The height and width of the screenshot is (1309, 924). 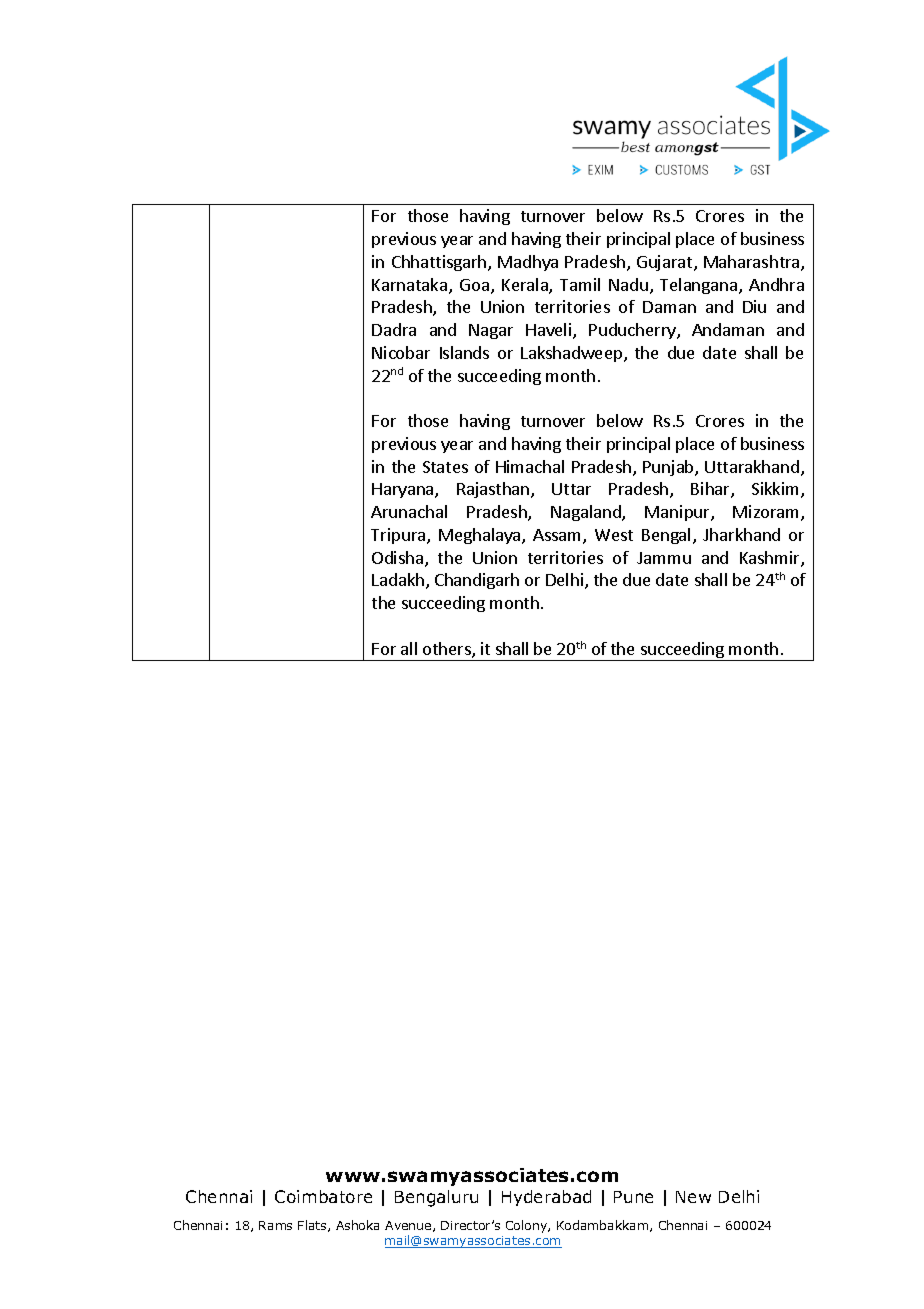 I want to click on Tripura, so click(x=399, y=536).
